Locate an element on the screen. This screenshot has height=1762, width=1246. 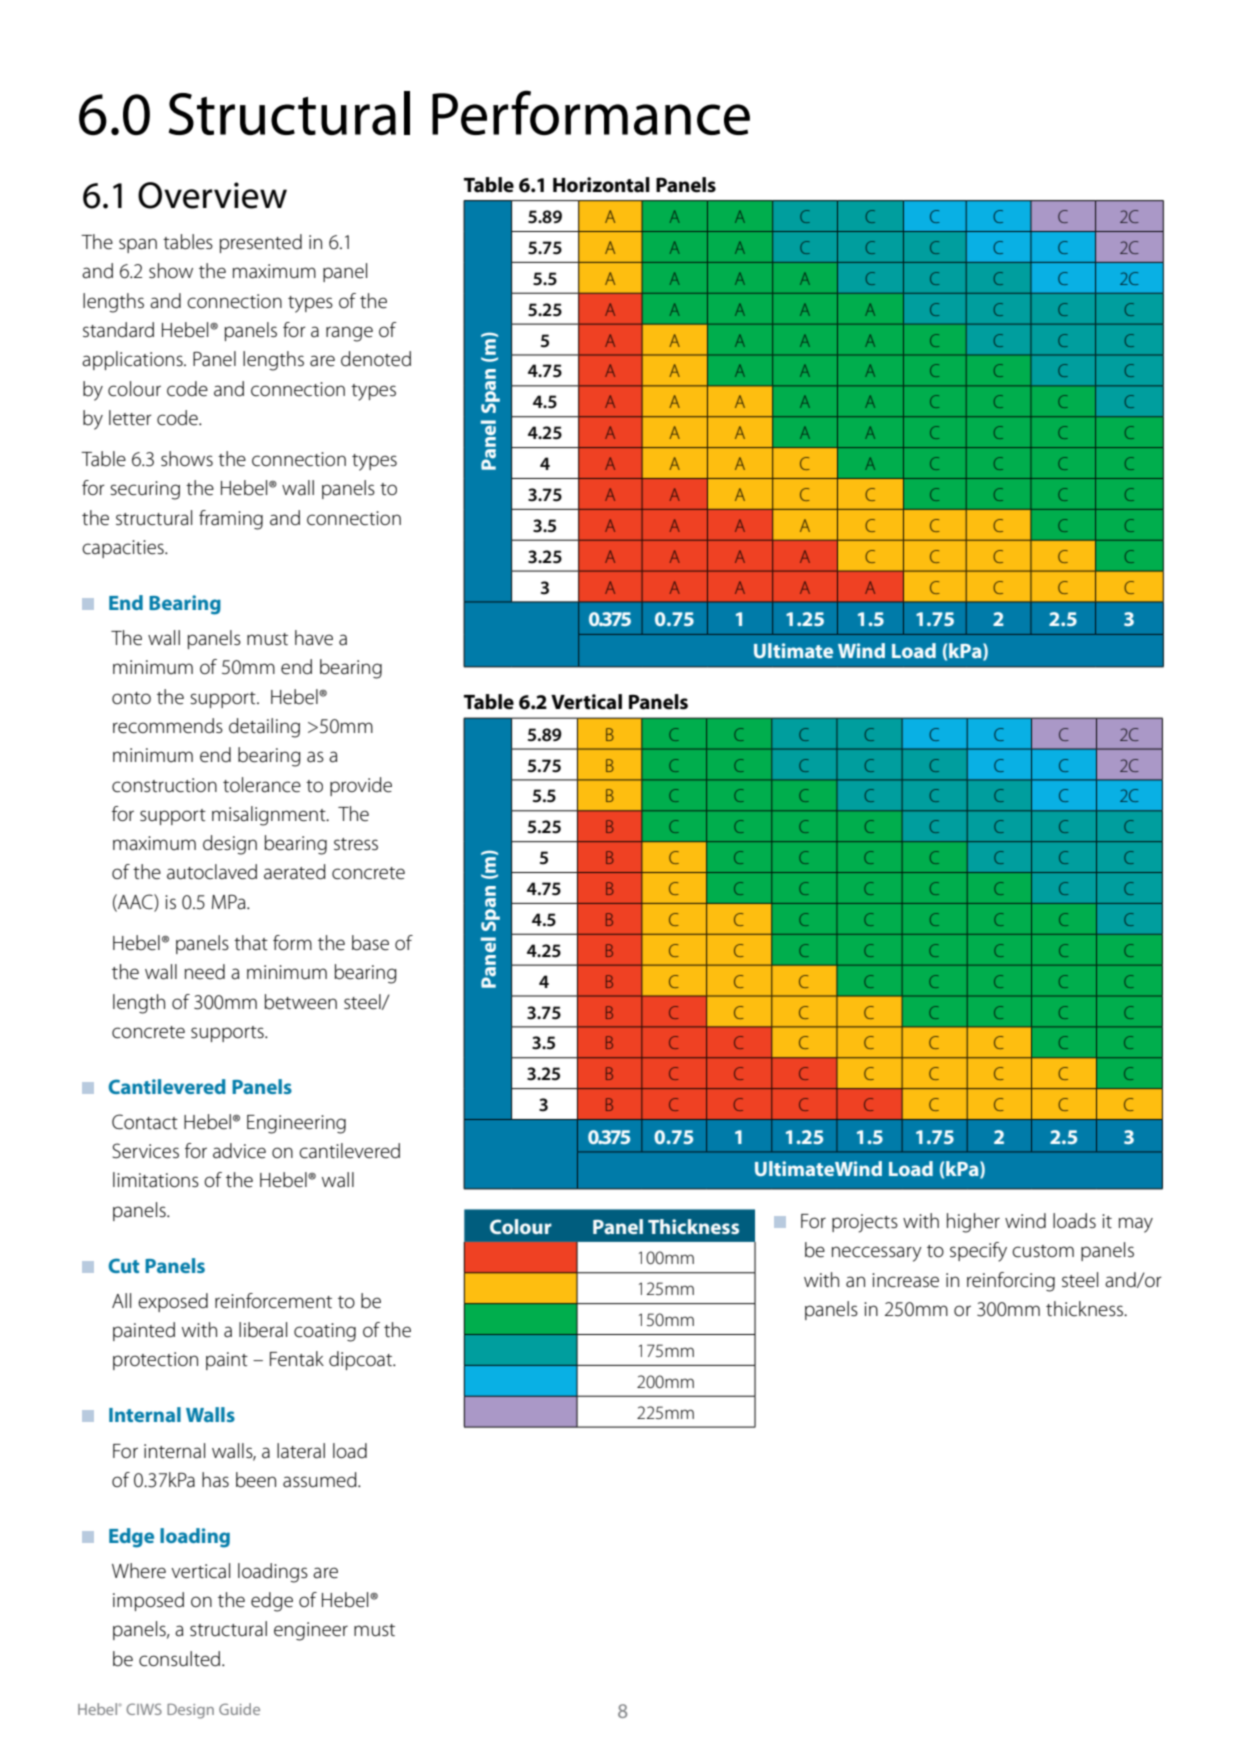
denoted is located at coordinates (376, 359).
